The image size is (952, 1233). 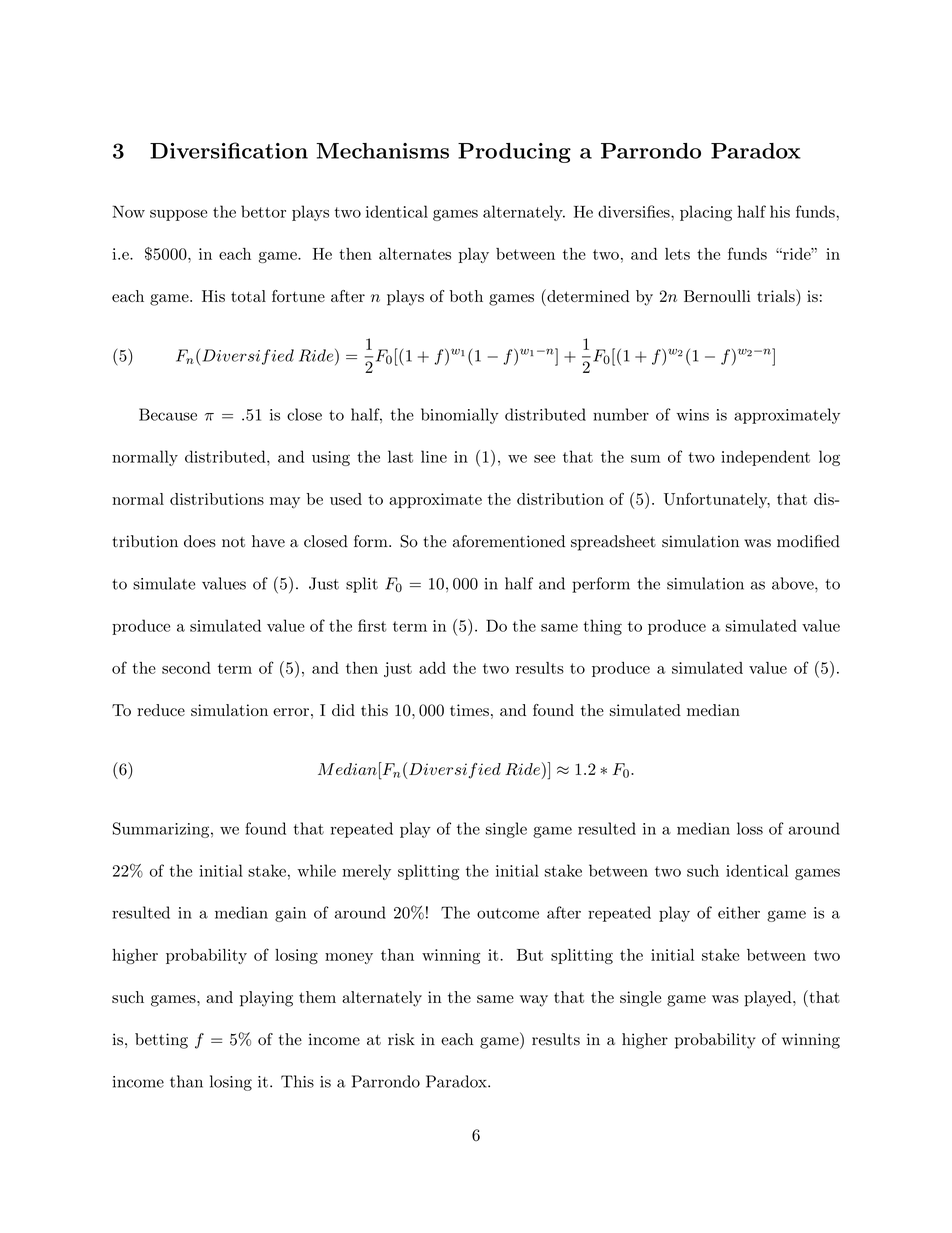 I want to click on Producing, so click(x=514, y=153).
